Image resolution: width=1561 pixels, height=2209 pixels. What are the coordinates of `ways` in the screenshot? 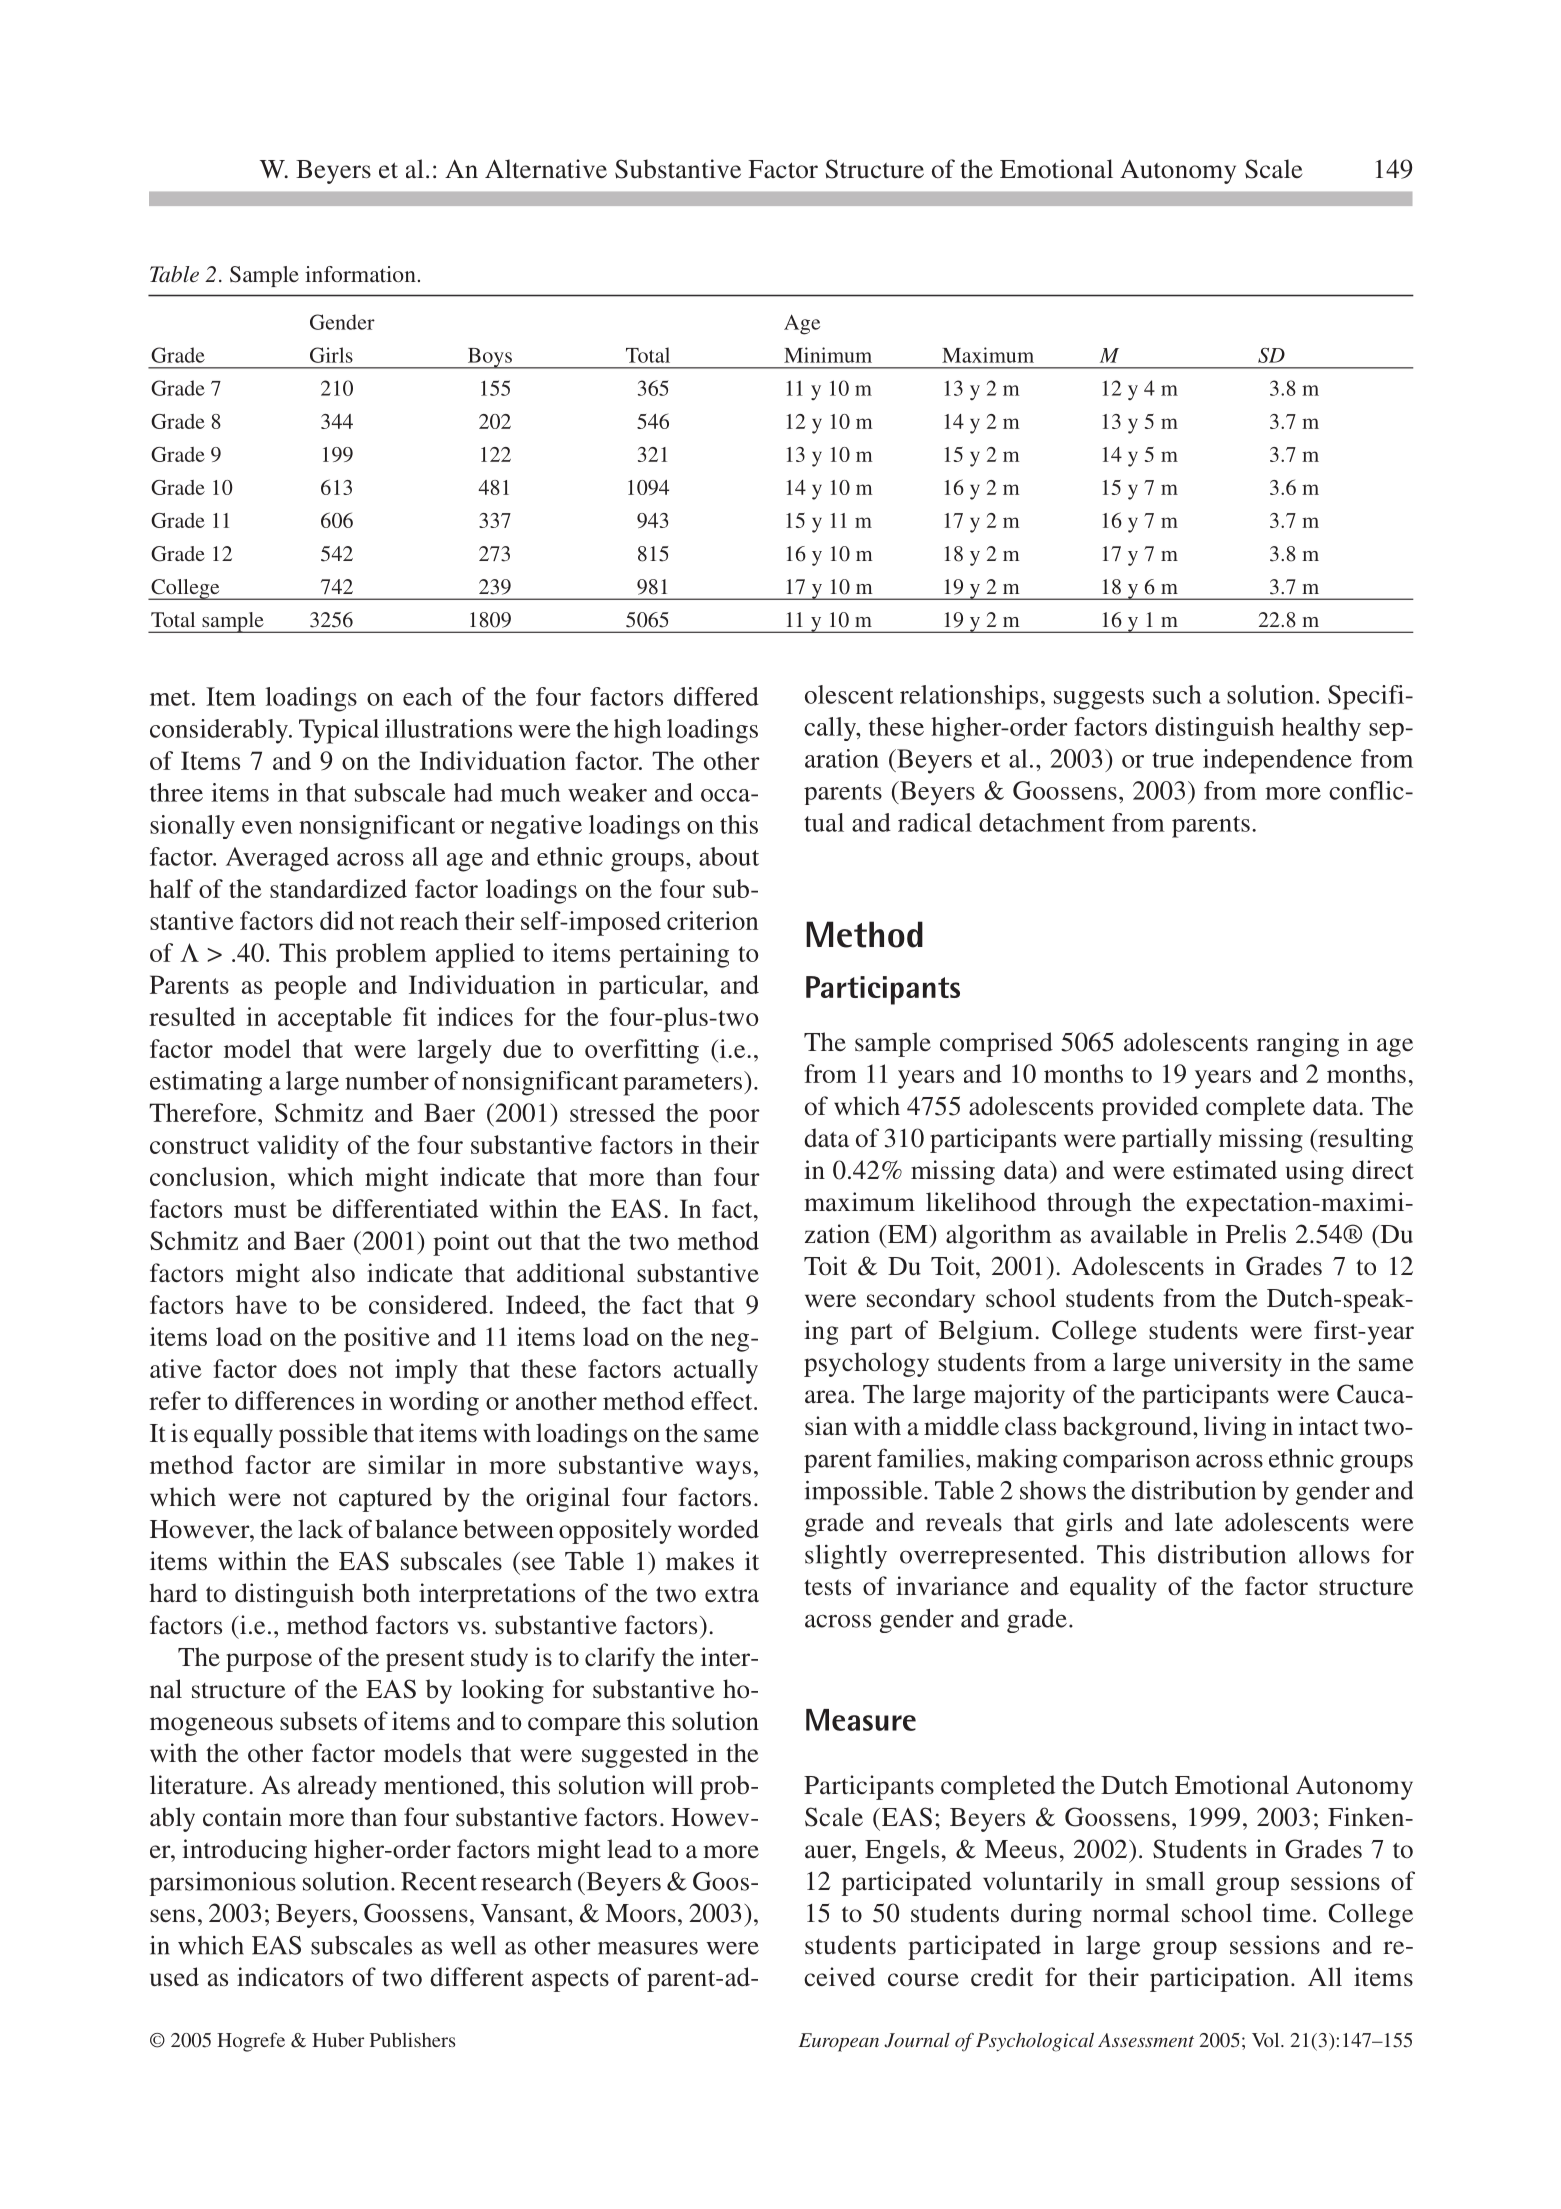 It's located at (723, 1470).
